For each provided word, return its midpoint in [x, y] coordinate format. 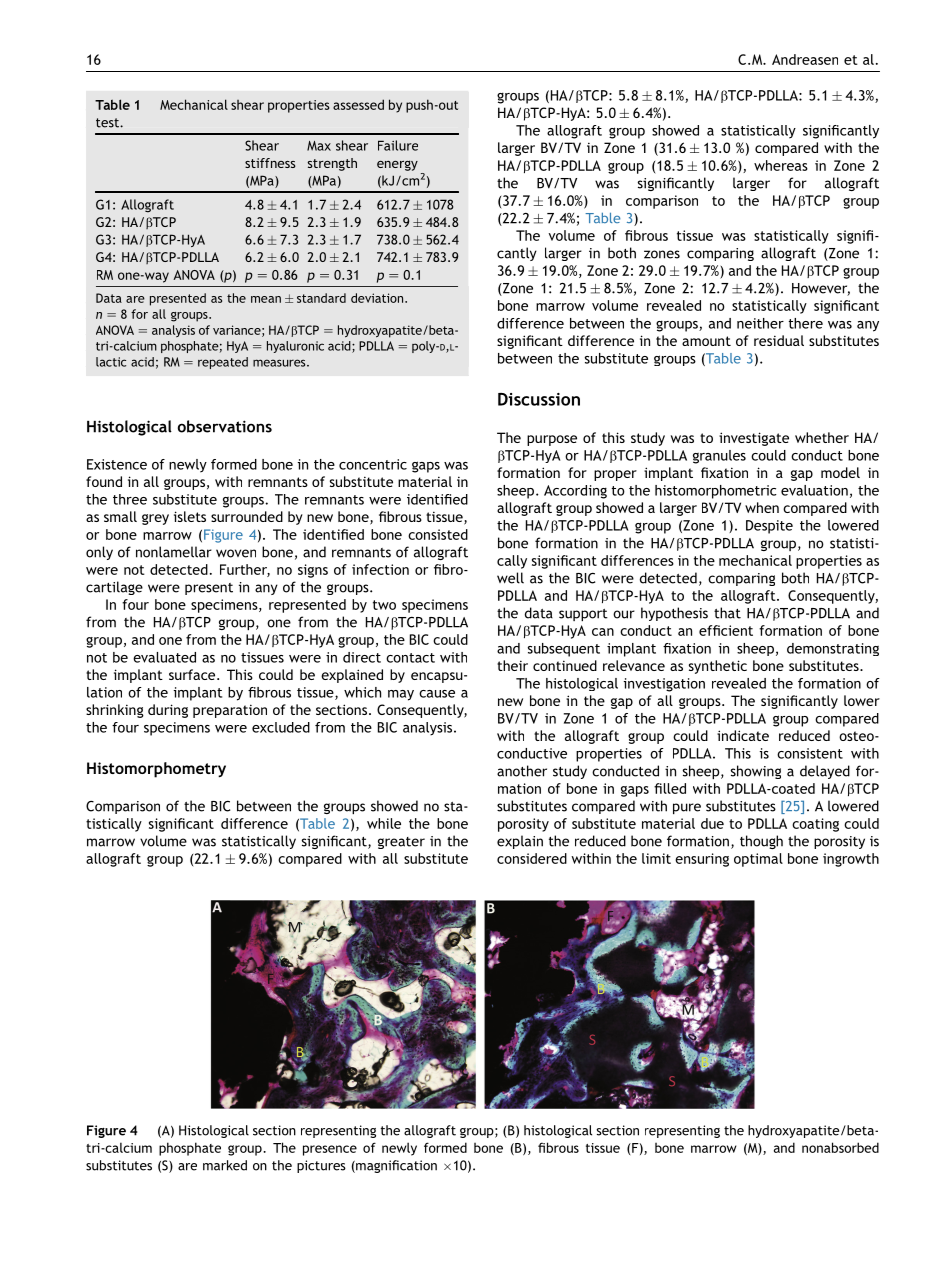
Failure [398, 145]
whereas [781, 165]
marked [225, 1165]
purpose [552, 440]
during [168, 711]
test [108, 123]
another [522, 771]
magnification [395, 1166]
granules [719, 457]
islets [190, 516]
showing [756, 772]
